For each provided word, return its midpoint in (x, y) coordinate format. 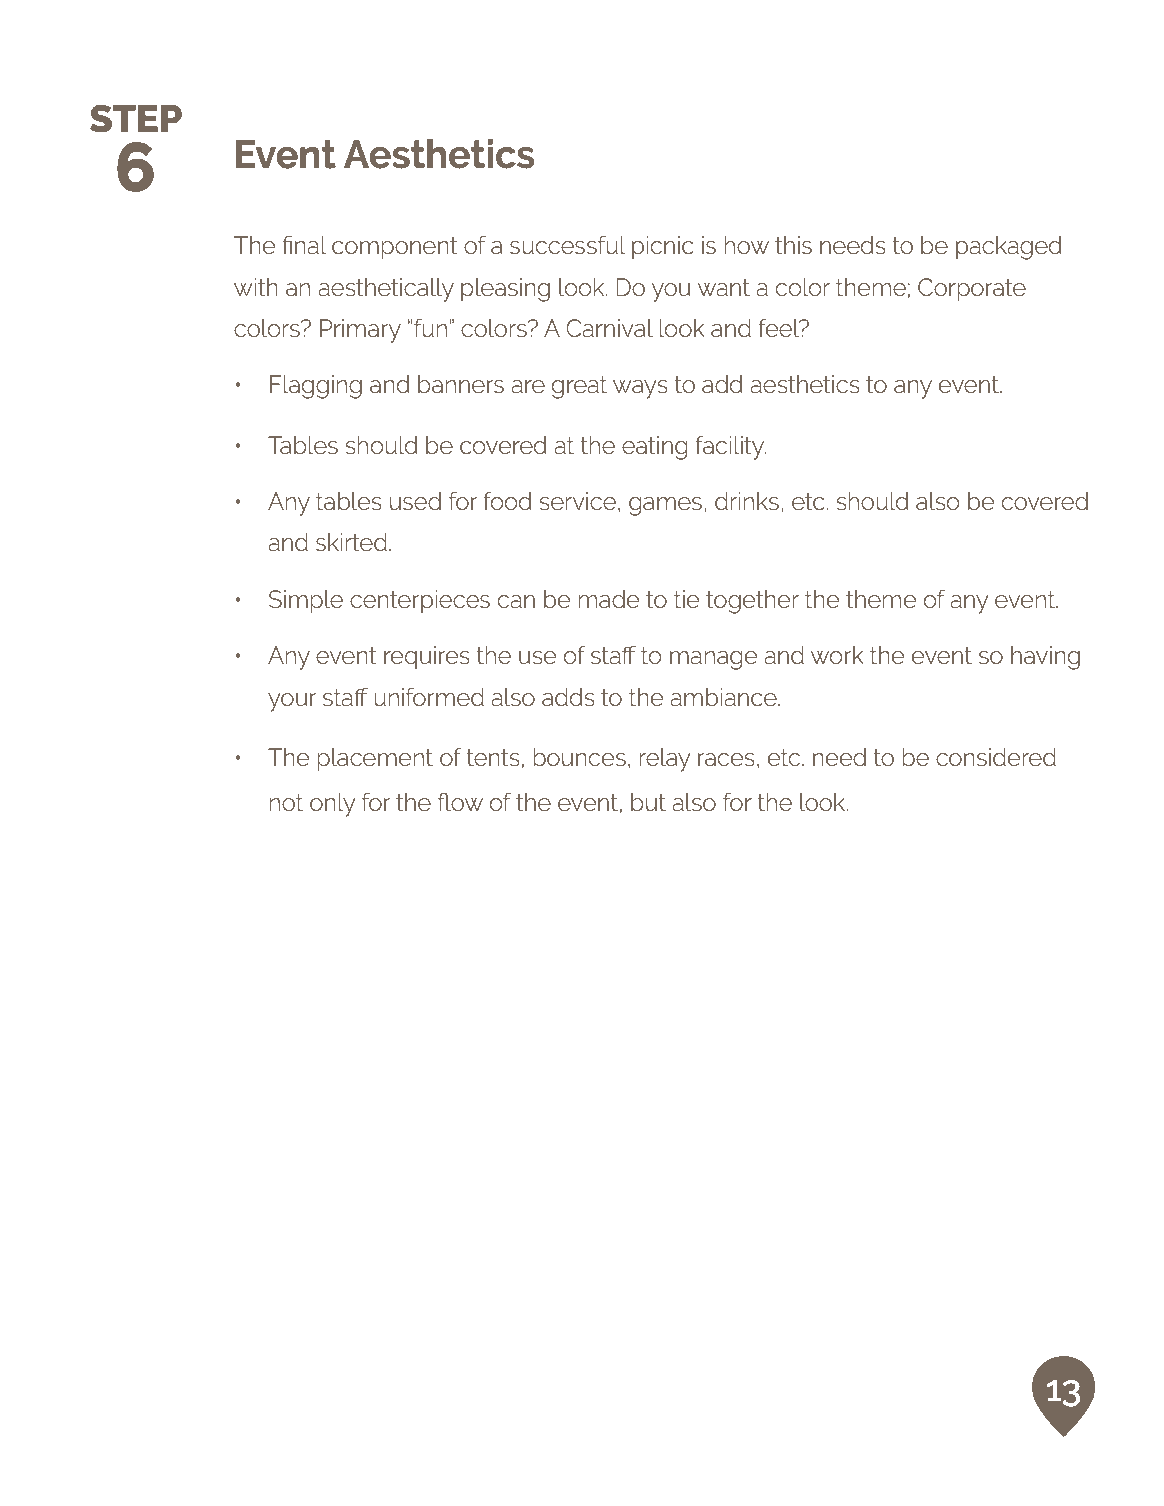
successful (567, 245)
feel (780, 328)
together (752, 602)
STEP (136, 119)
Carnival (609, 328)
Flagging (316, 387)
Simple (306, 602)
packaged (1009, 248)
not (286, 802)
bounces (579, 757)
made (608, 599)
